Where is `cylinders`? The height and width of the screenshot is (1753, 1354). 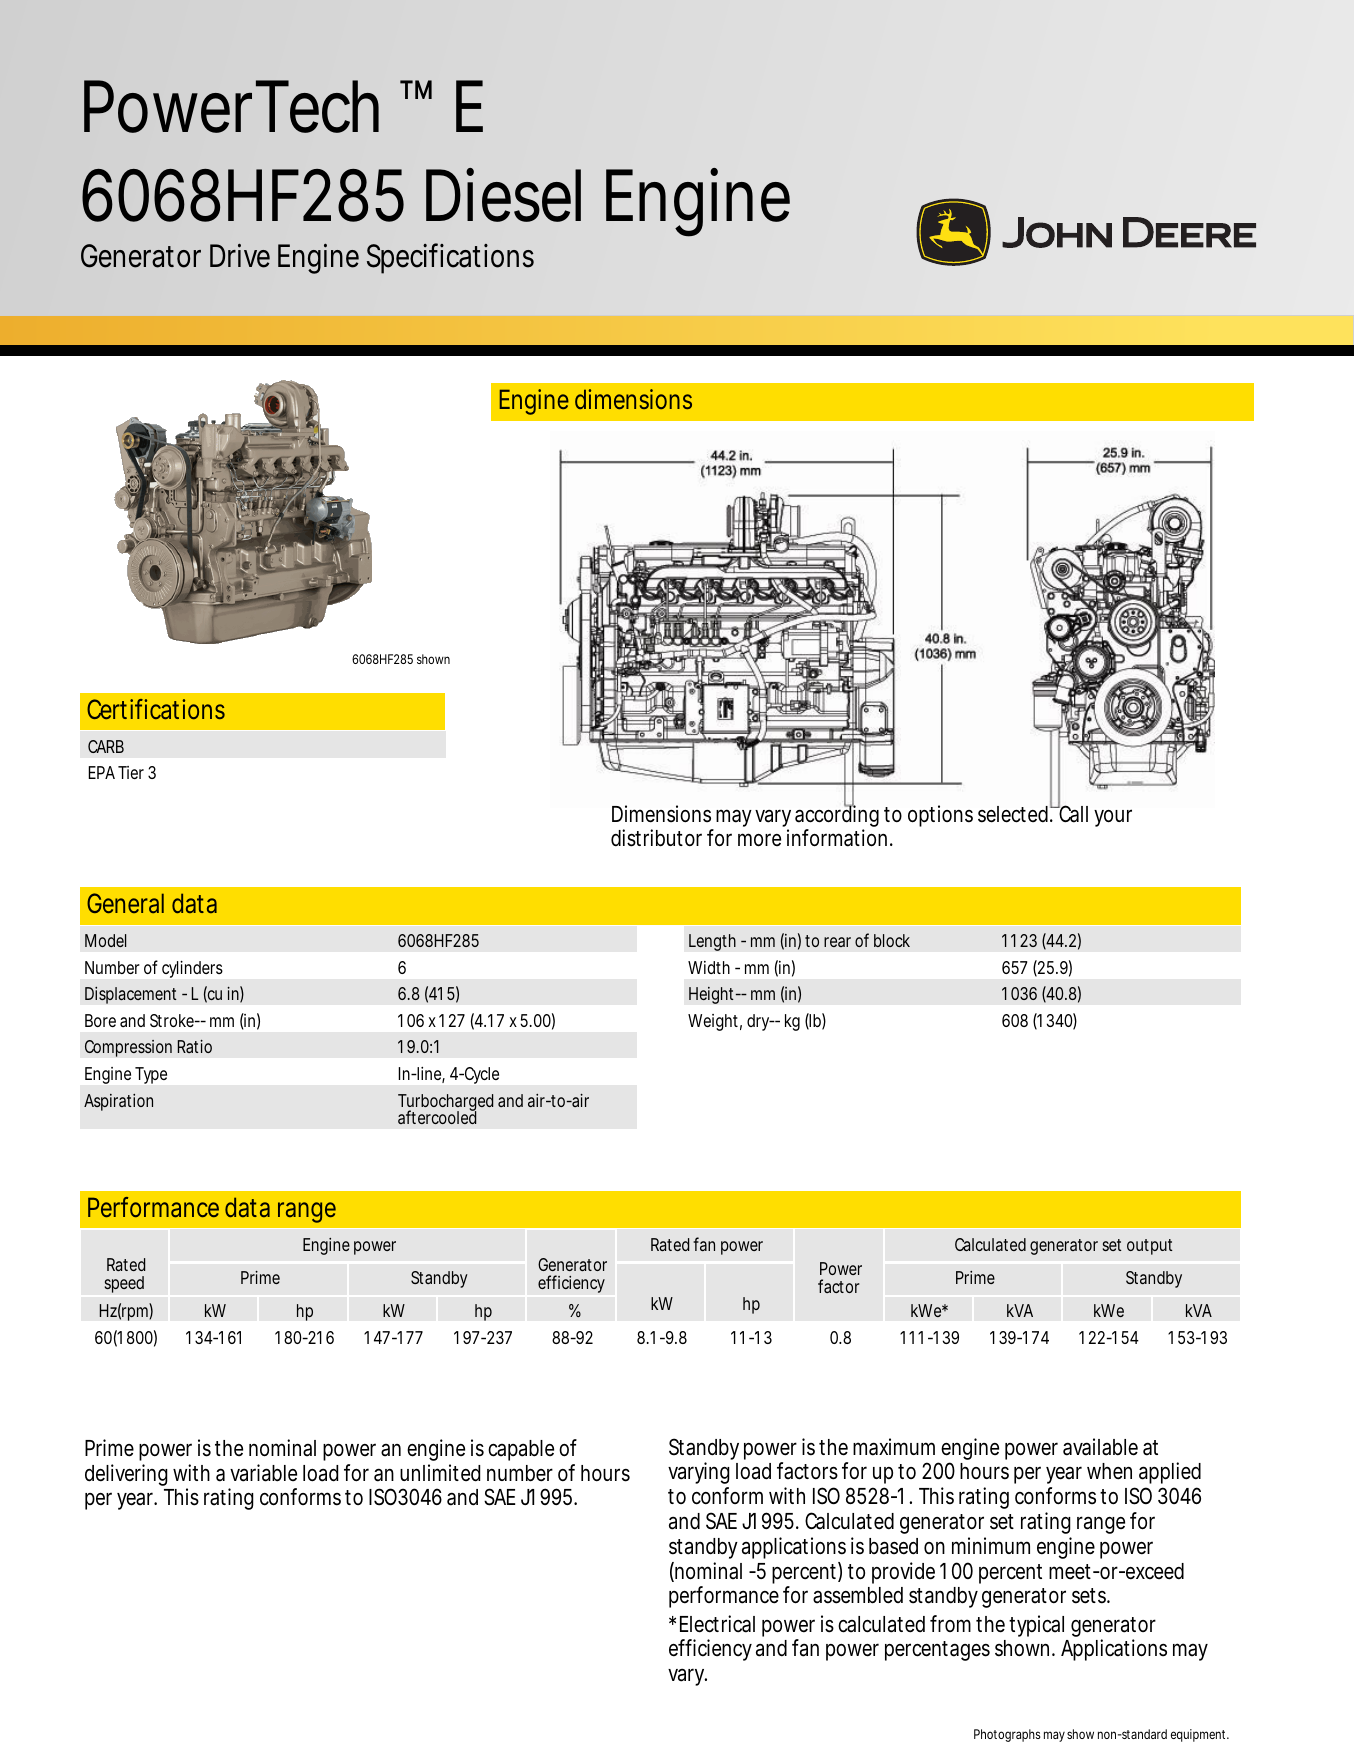
cylinders is located at coordinates (192, 969).
